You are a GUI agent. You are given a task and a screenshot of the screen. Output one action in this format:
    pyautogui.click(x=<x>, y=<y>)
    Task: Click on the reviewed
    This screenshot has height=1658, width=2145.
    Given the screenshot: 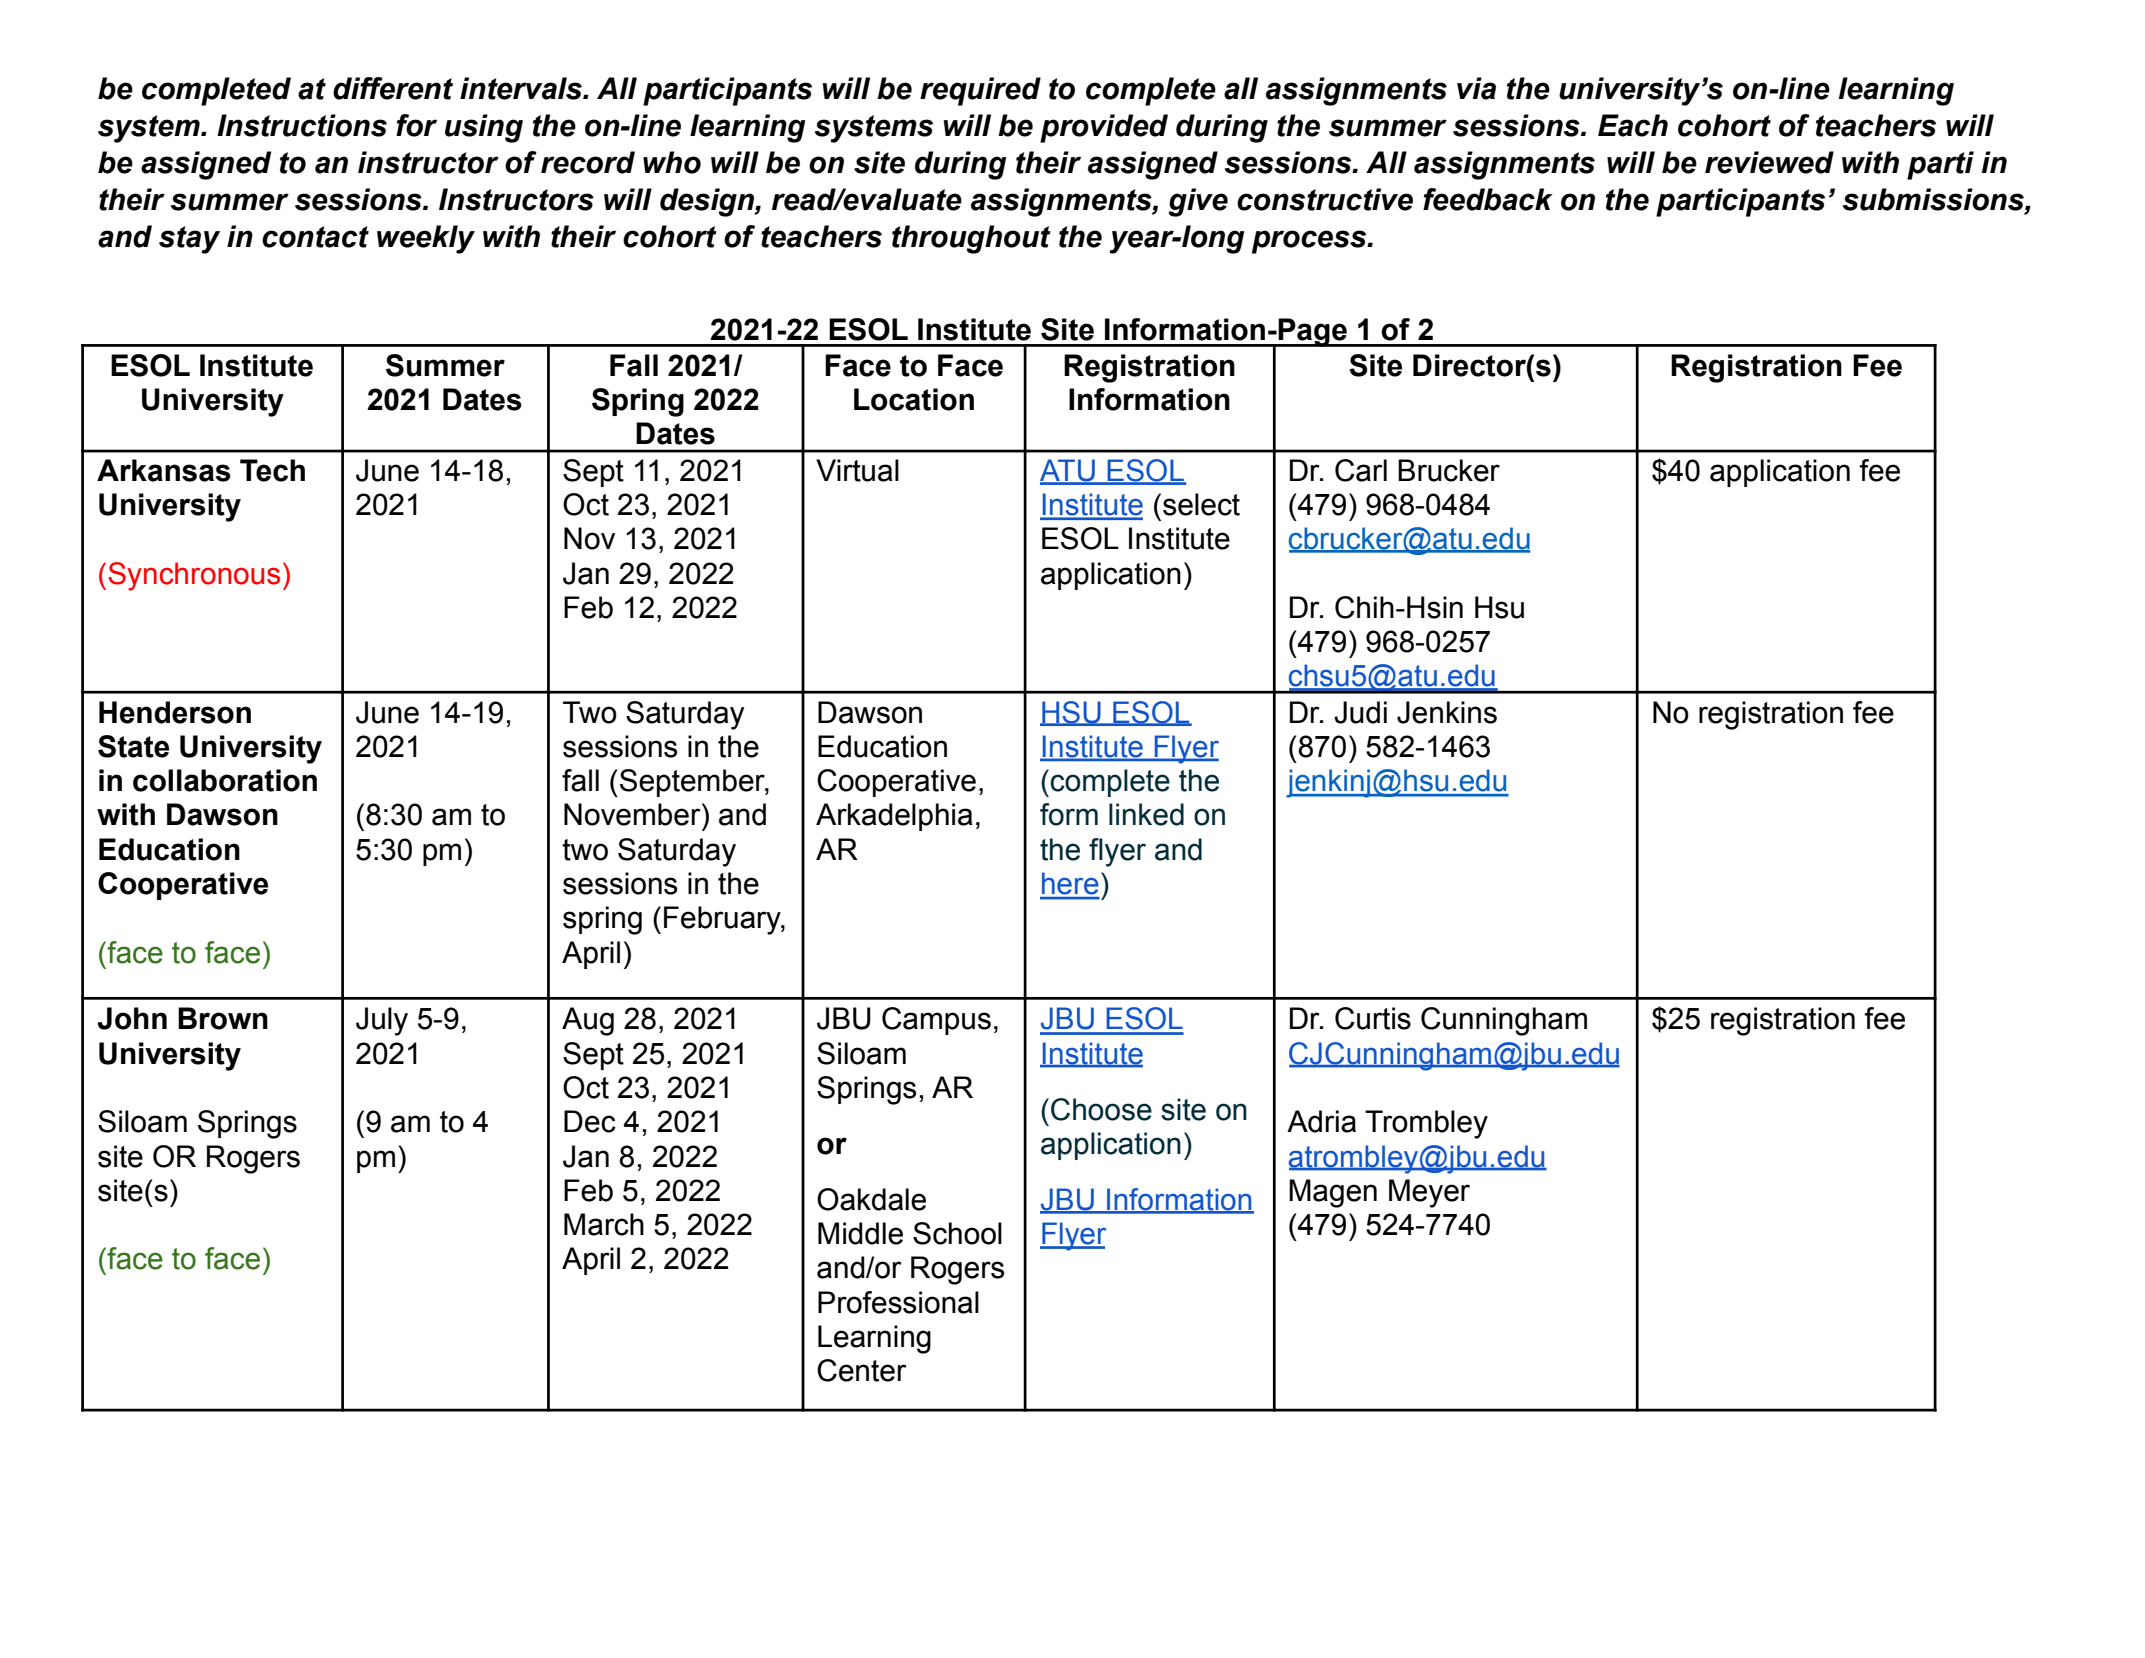 What is the action you would take?
    pyautogui.click(x=1769, y=162)
